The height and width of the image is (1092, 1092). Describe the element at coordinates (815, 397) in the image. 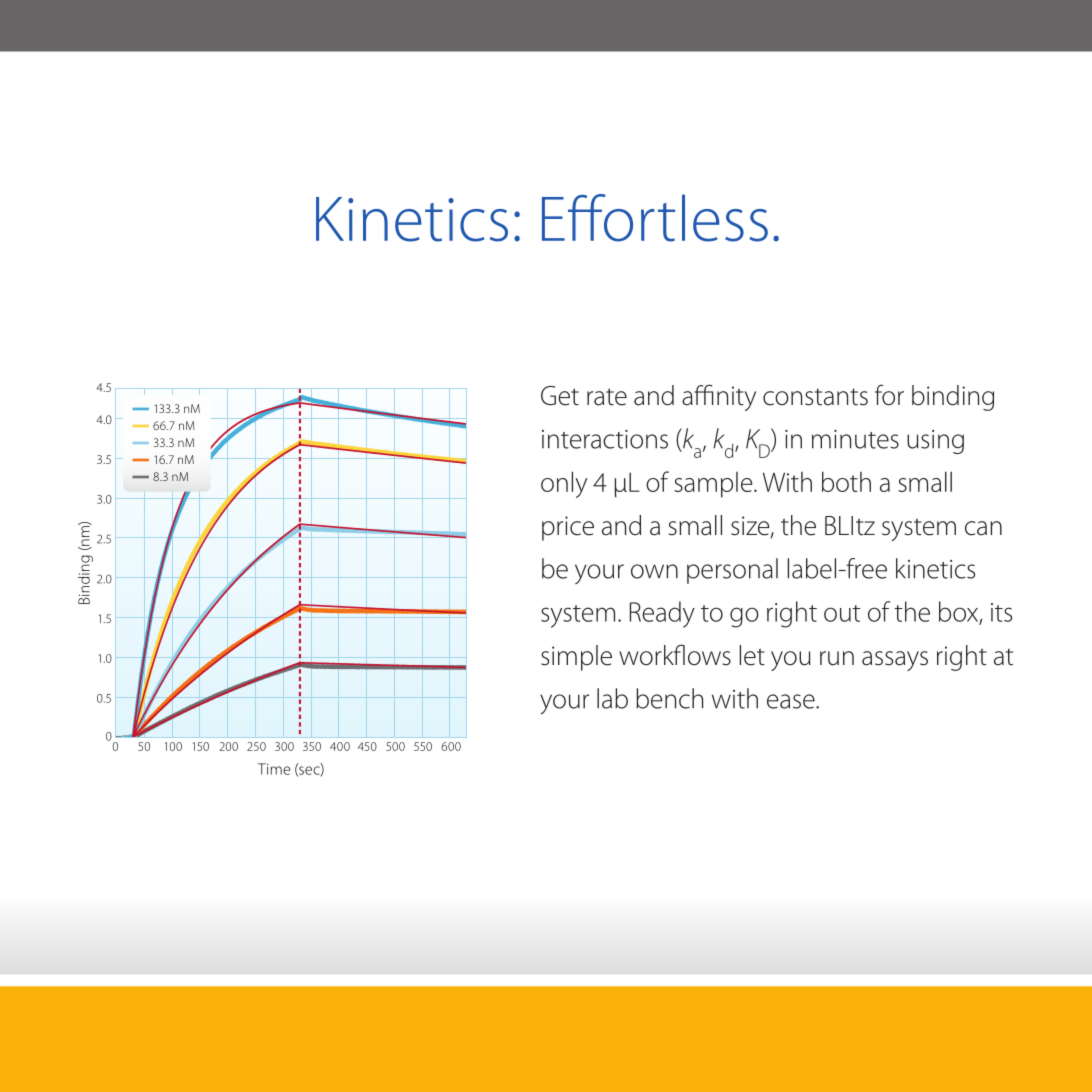

I see `constants` at that location.
